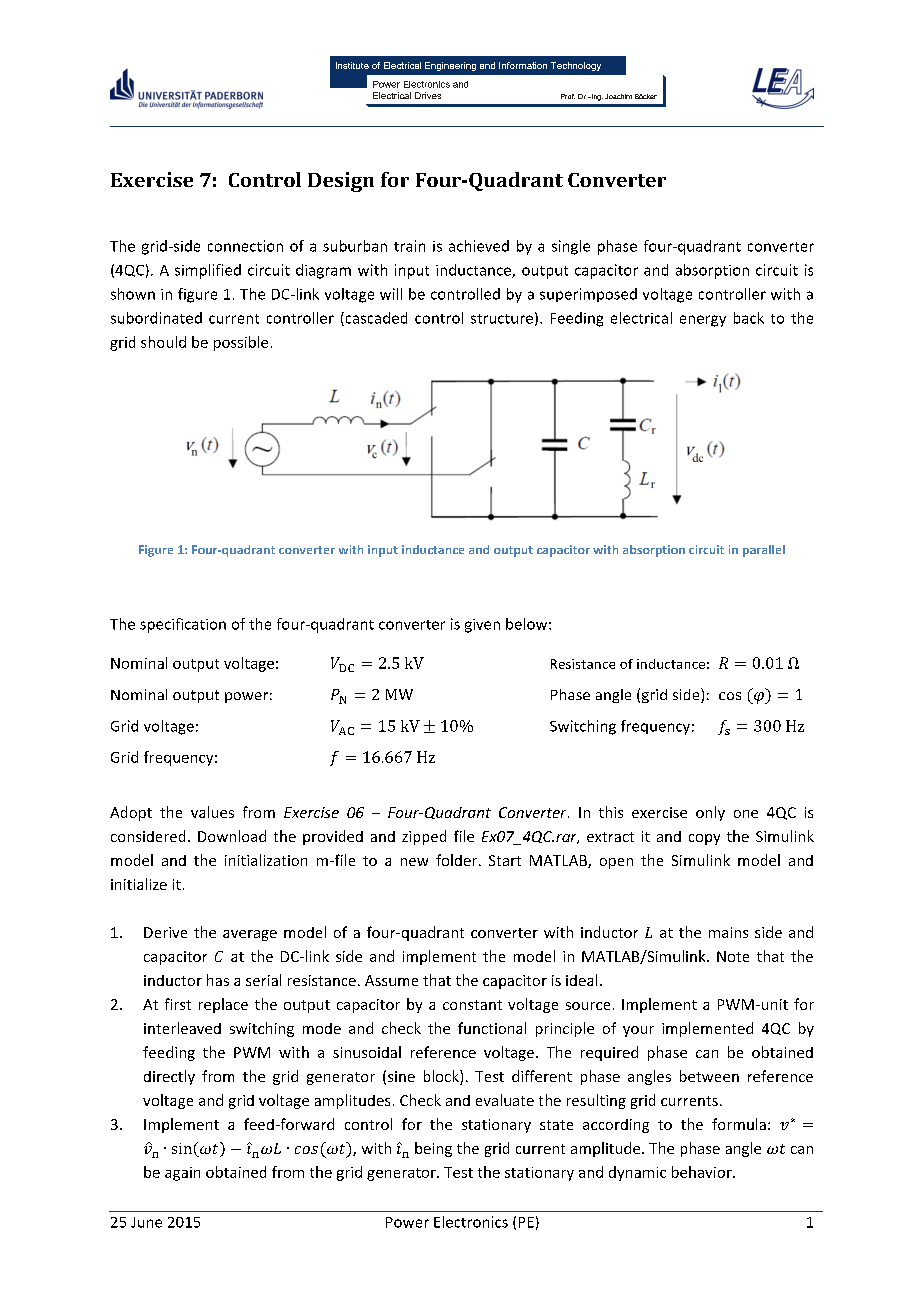 This screenshot has height=1308, width=924. What do you see at coordinates (618, 96) in the screenshot?
I see `Joachim` at bounding box center [618, 96].
